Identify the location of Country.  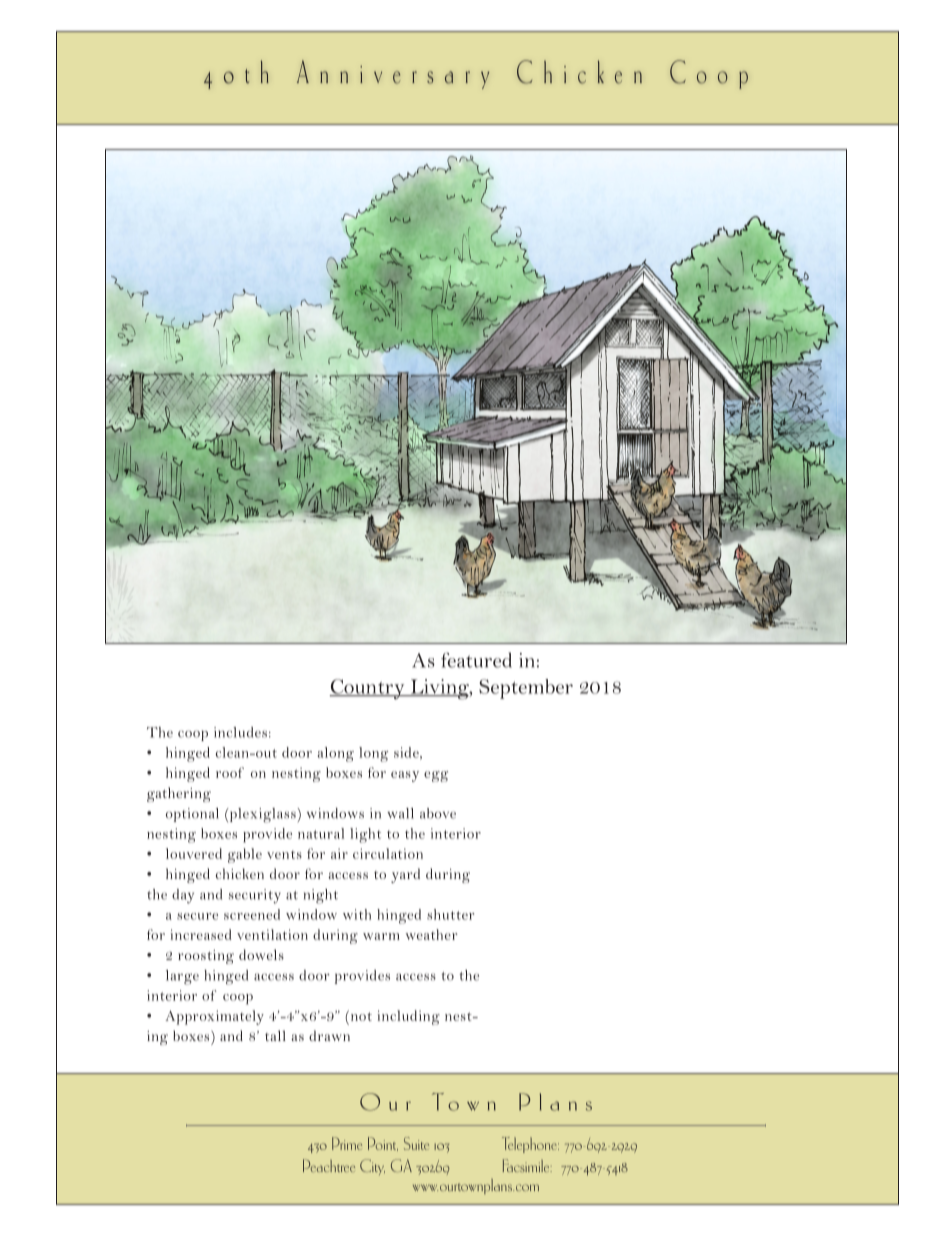
(368, 689).
